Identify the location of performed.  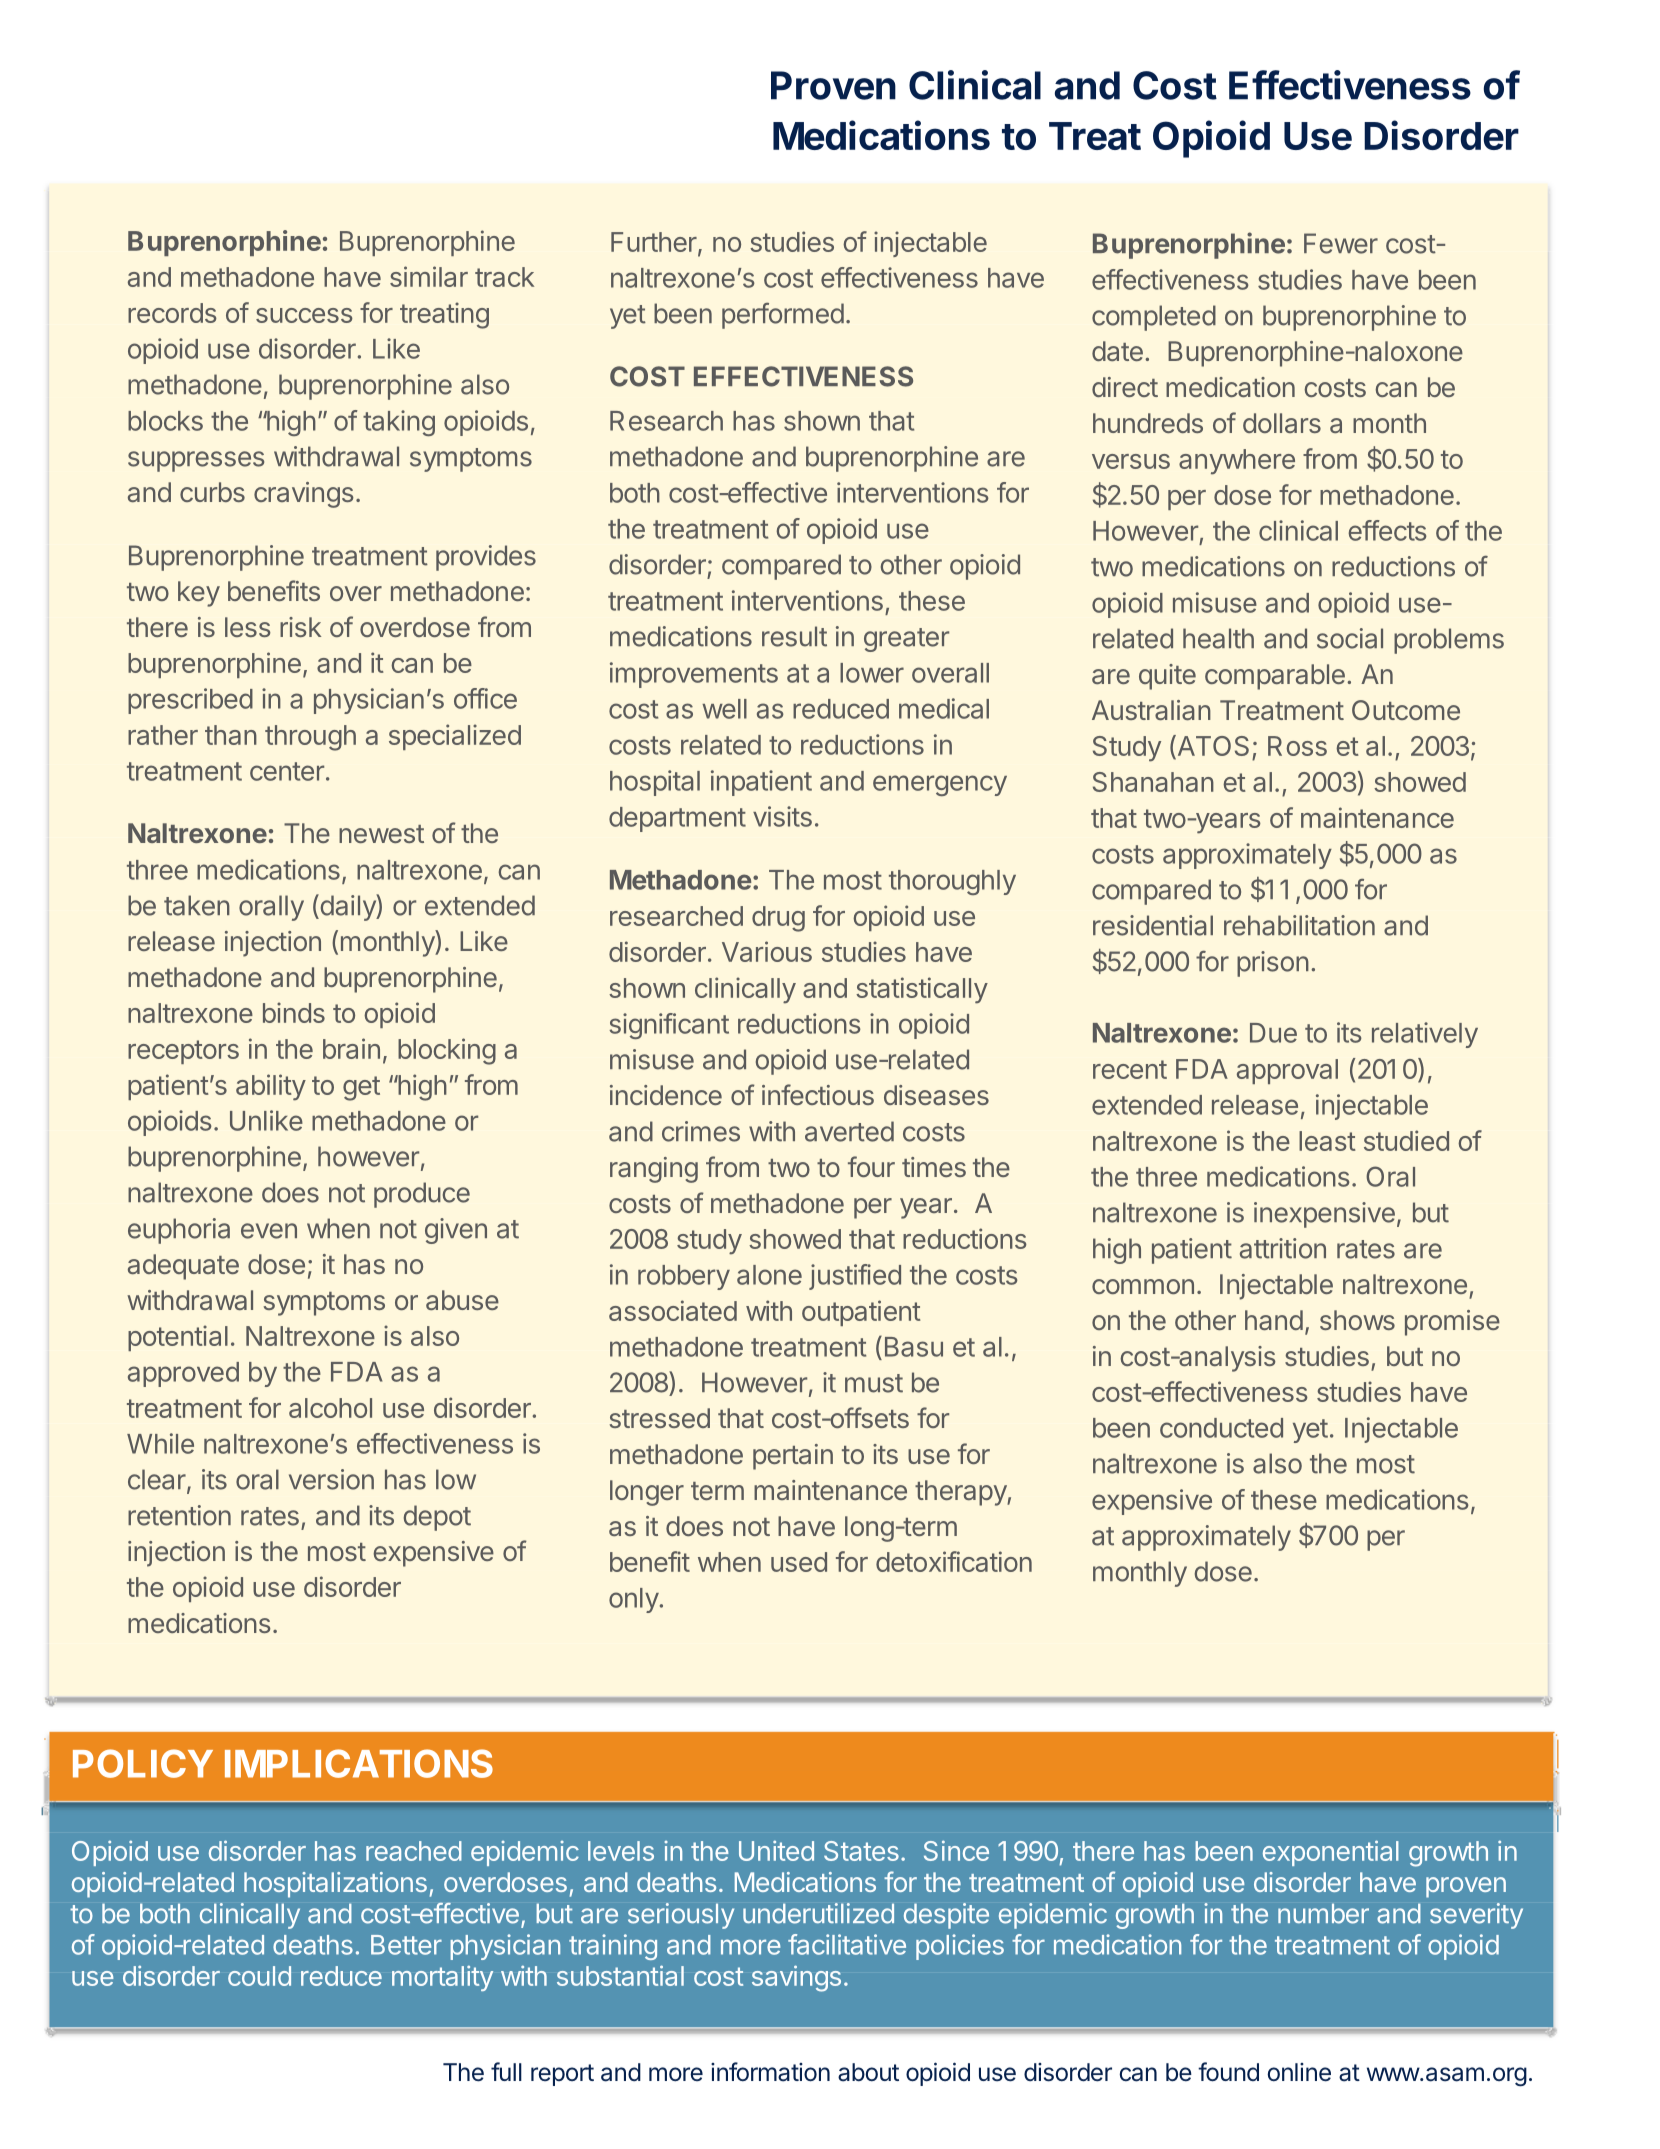
(783, 316).
